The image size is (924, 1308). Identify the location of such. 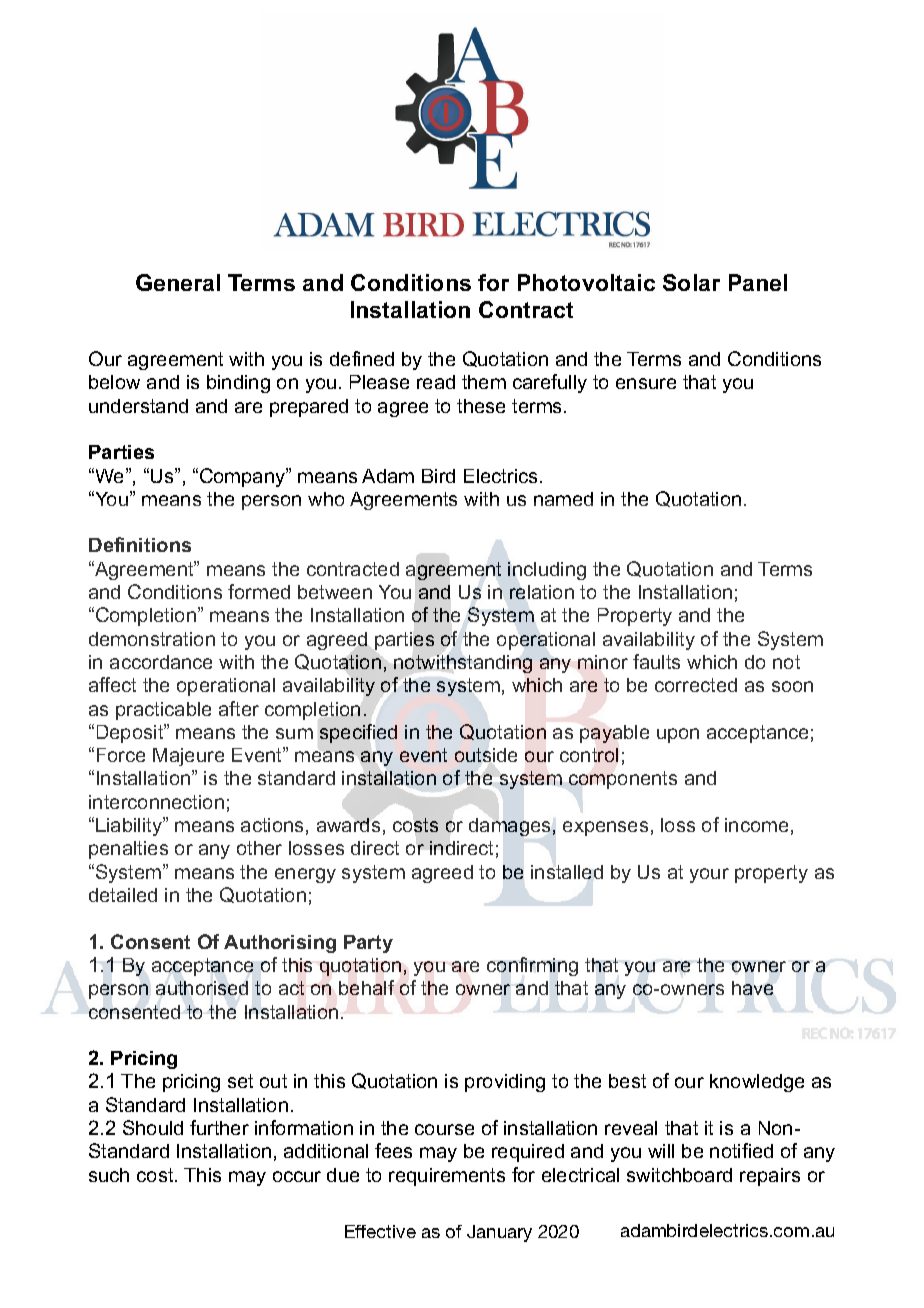
(109, 1175).
